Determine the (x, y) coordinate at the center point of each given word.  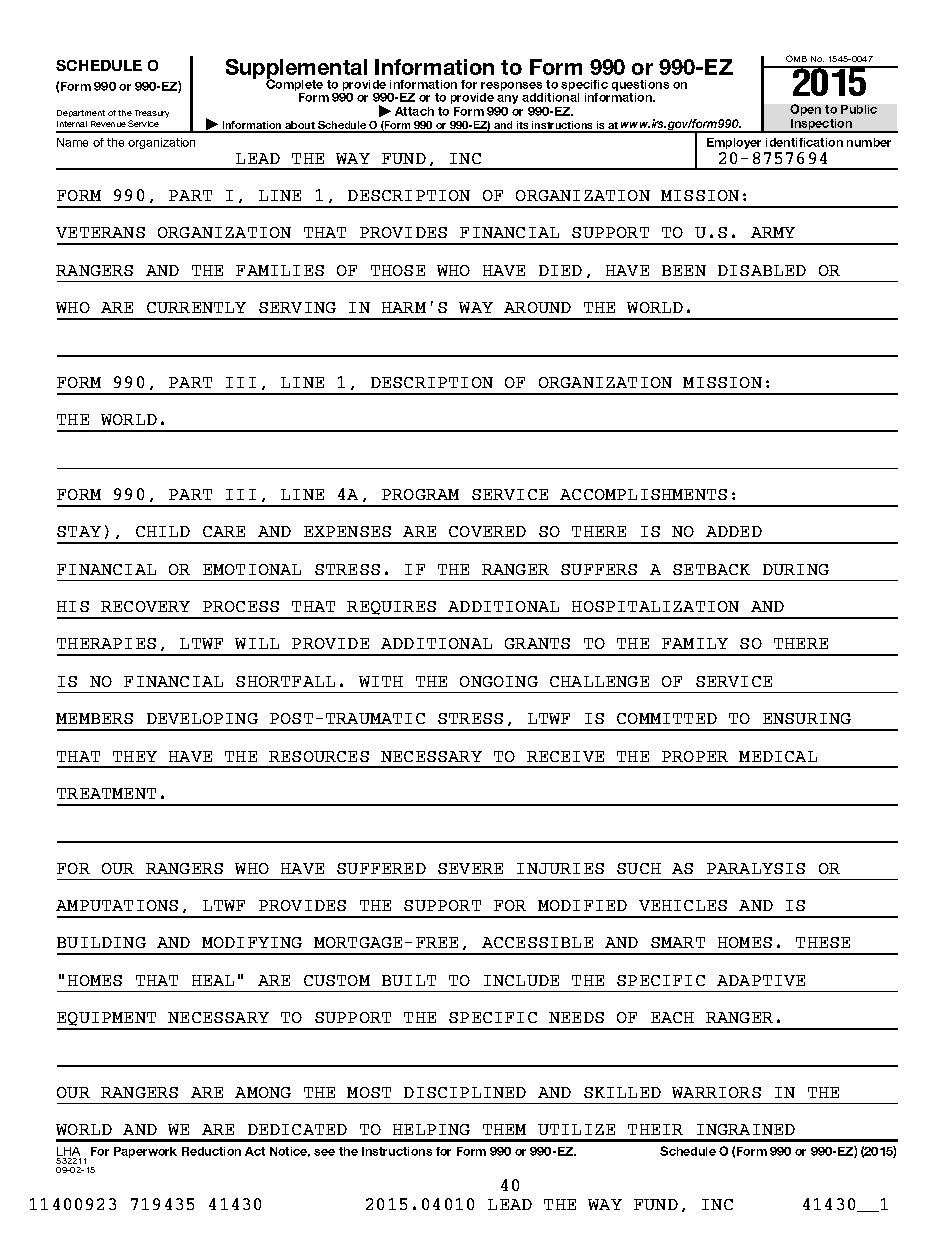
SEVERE (470, 868)
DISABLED (762, 270)
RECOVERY (145, 606)
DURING (796, 569)
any (507, 99)
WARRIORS (716, 1092)
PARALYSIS (756, 868)
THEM (504, 1129)
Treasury (152, 114)
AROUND (537, 307)
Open (805, 110)
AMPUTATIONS (117, 905)
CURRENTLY (196, 307)
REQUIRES (392, 609)
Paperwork (145, 1152)
